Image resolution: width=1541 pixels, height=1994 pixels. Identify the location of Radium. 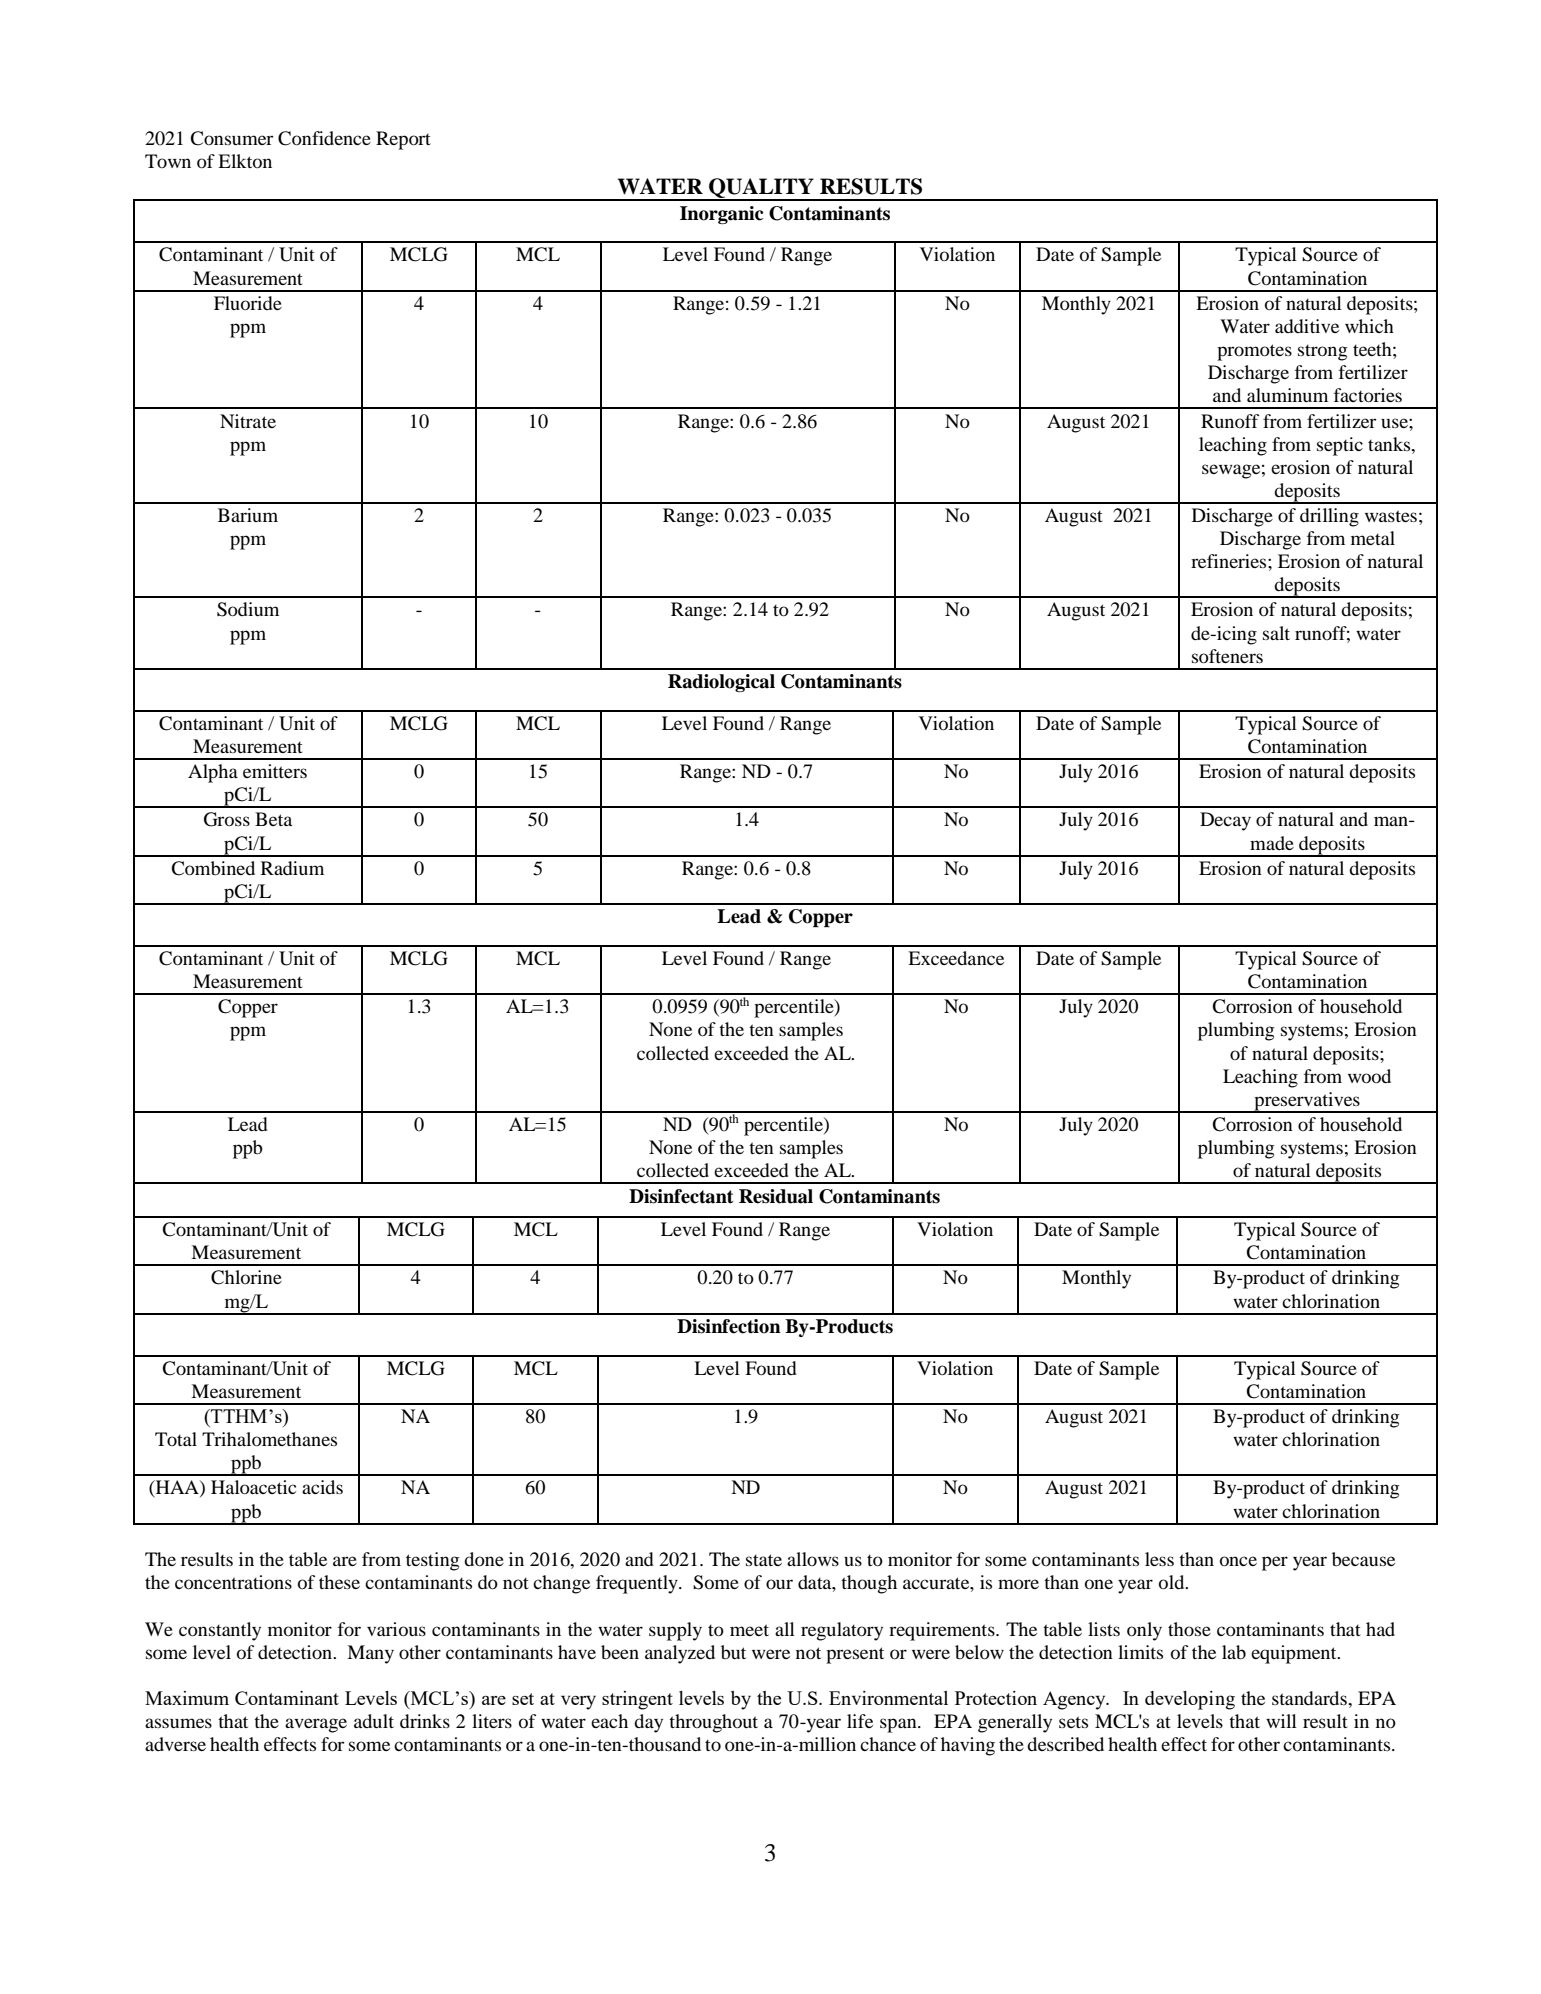
(292, 868).
